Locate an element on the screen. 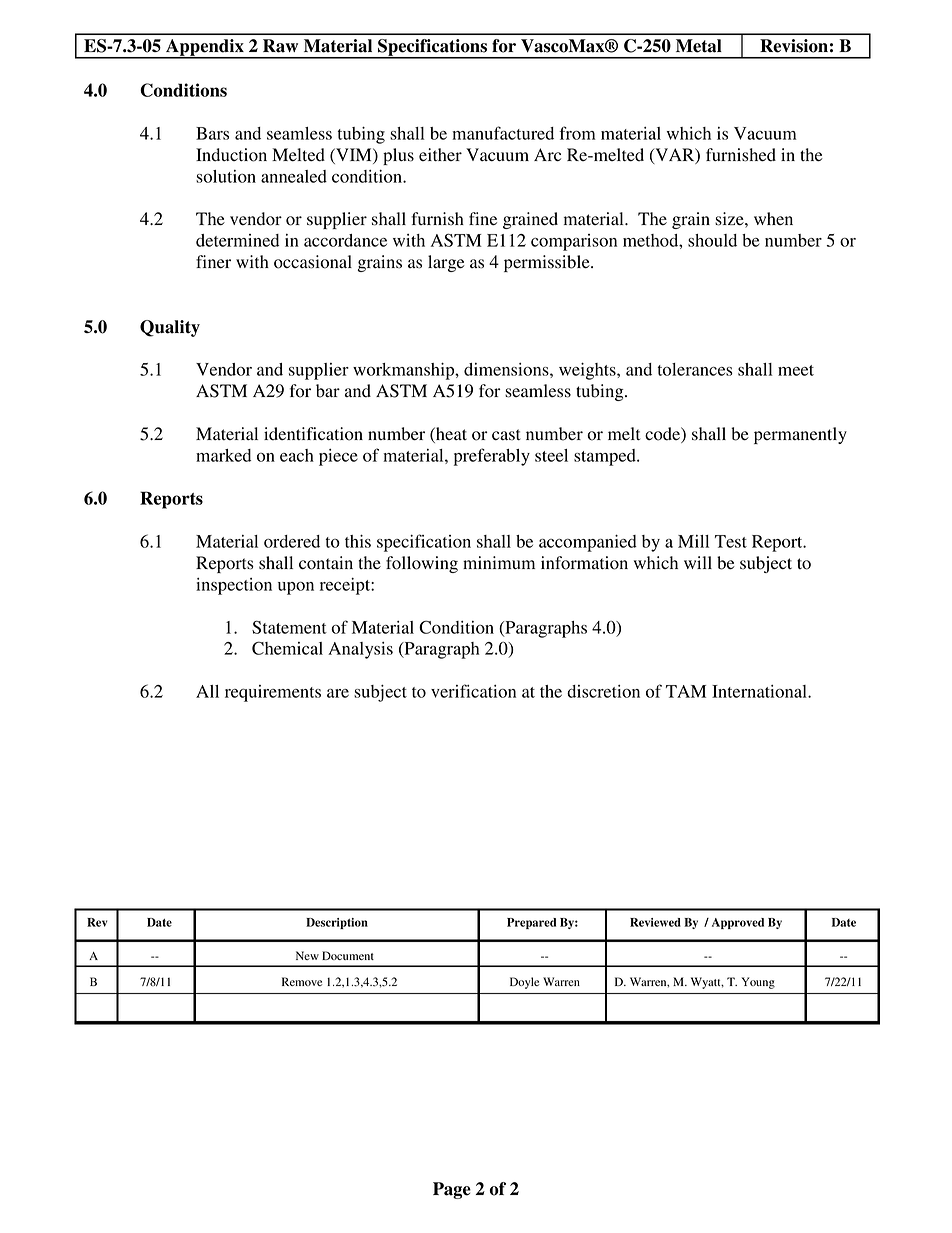  International is located at coordinates (760, 691).
